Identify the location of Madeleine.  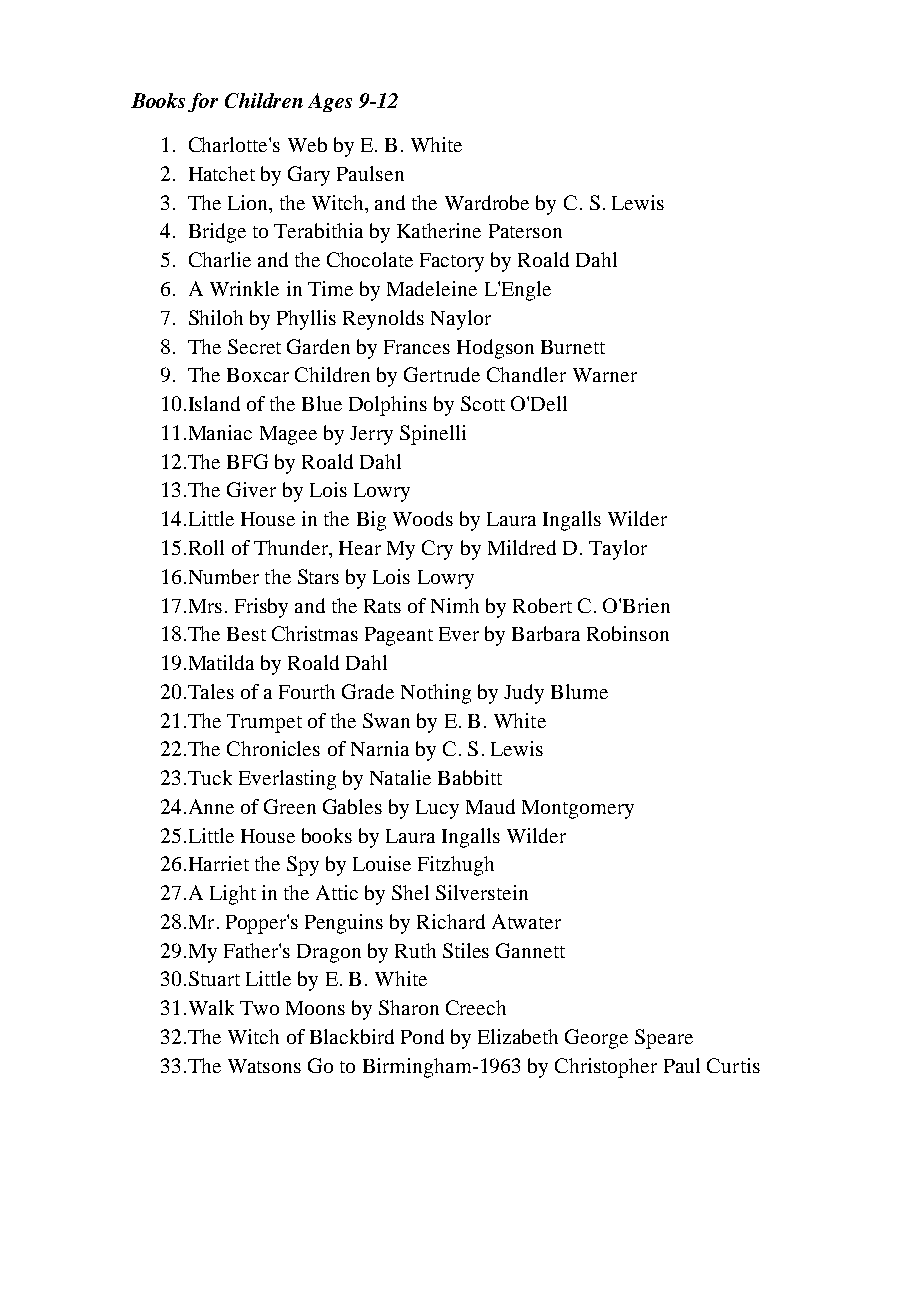
(432, 288).
